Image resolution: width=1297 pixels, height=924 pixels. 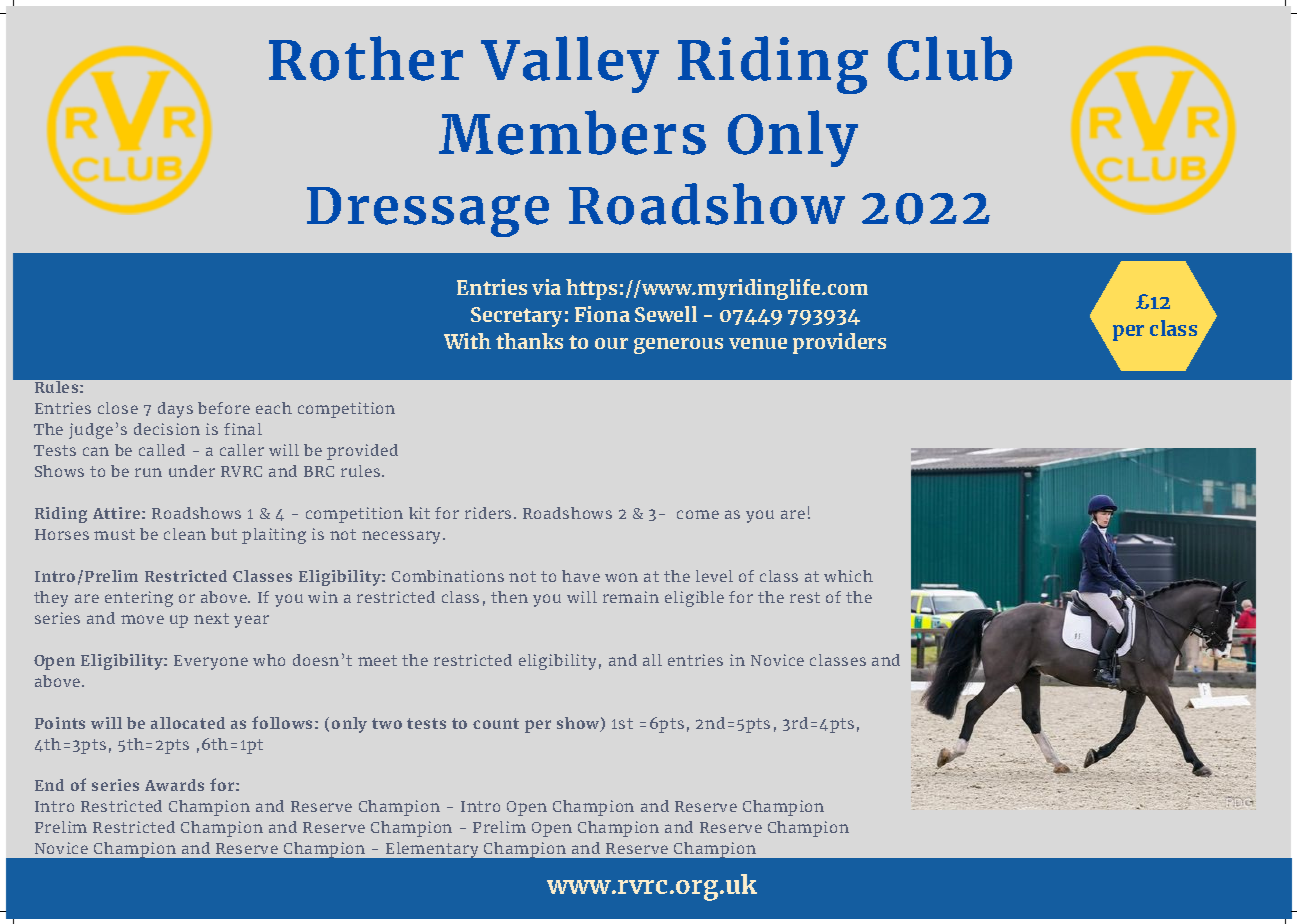 What do you see at coordinates (546, 287) in the image?
I see `via` at bounding box center [546, 287].
